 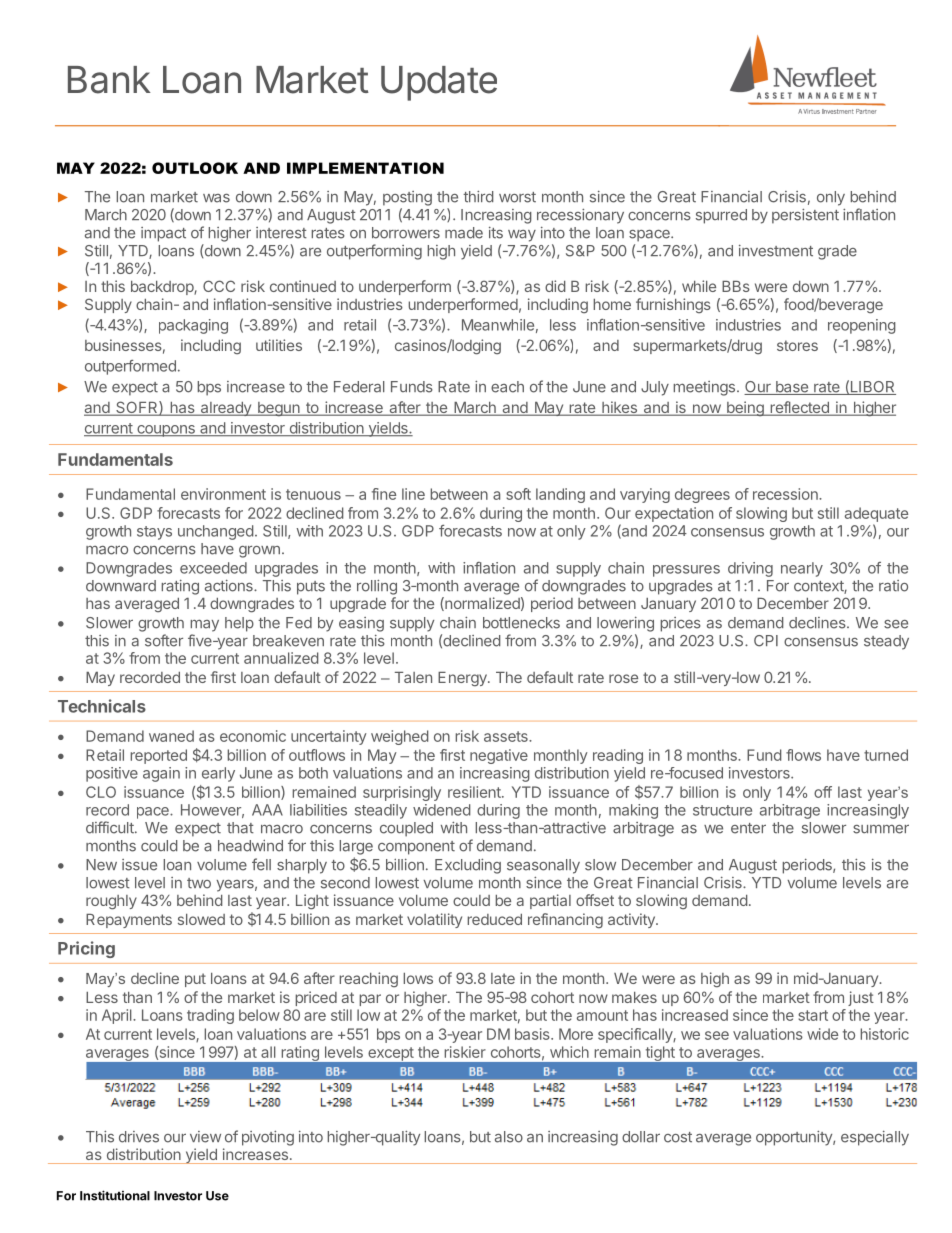 What do you see at coordinates (805, 216) in the screenshot?
I see `persistent` at bounding box center [805, 216].
